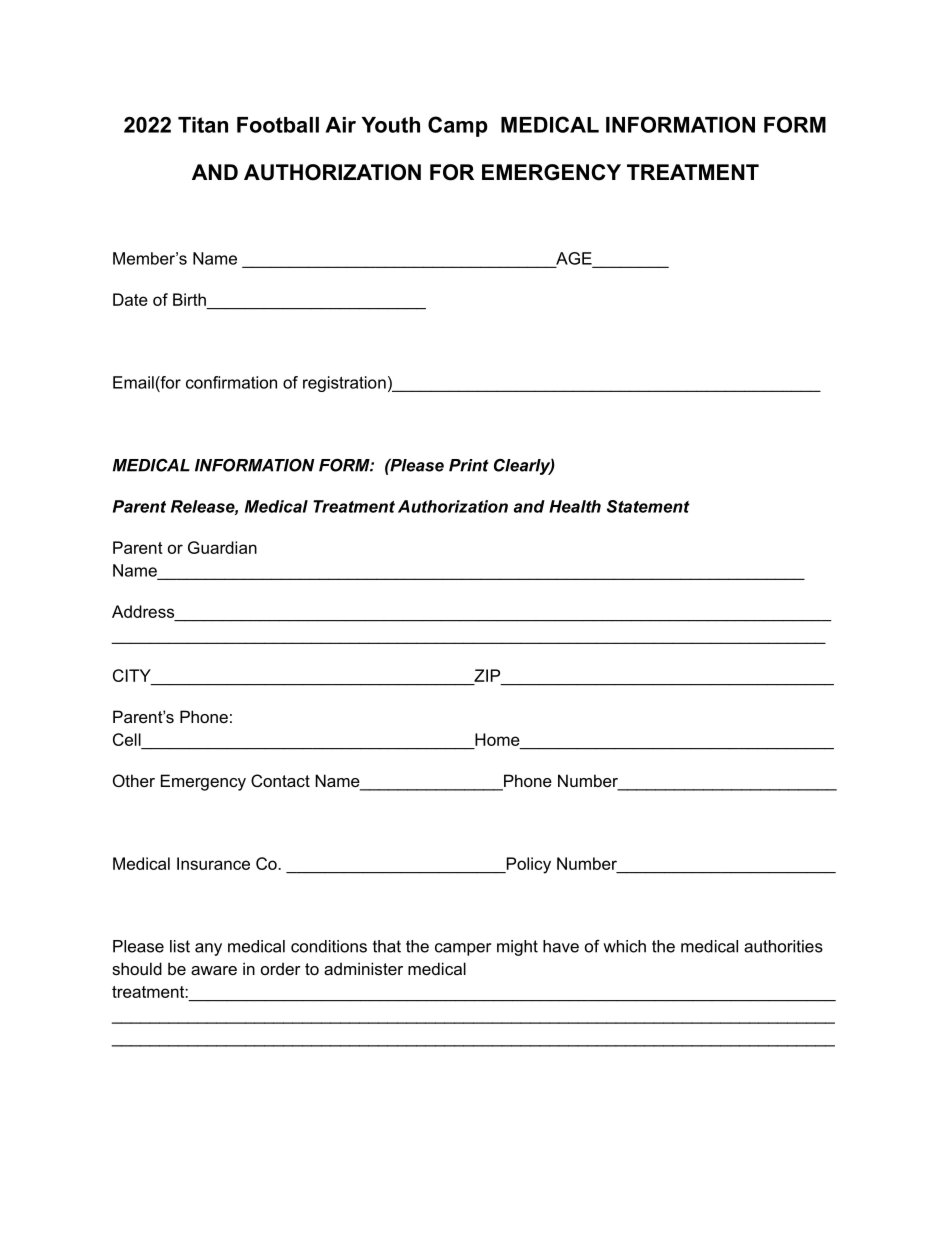 This image has width=952, height=1233. Describe the element at coordinates (469, 465) in the image. I see `Print` at that location.
